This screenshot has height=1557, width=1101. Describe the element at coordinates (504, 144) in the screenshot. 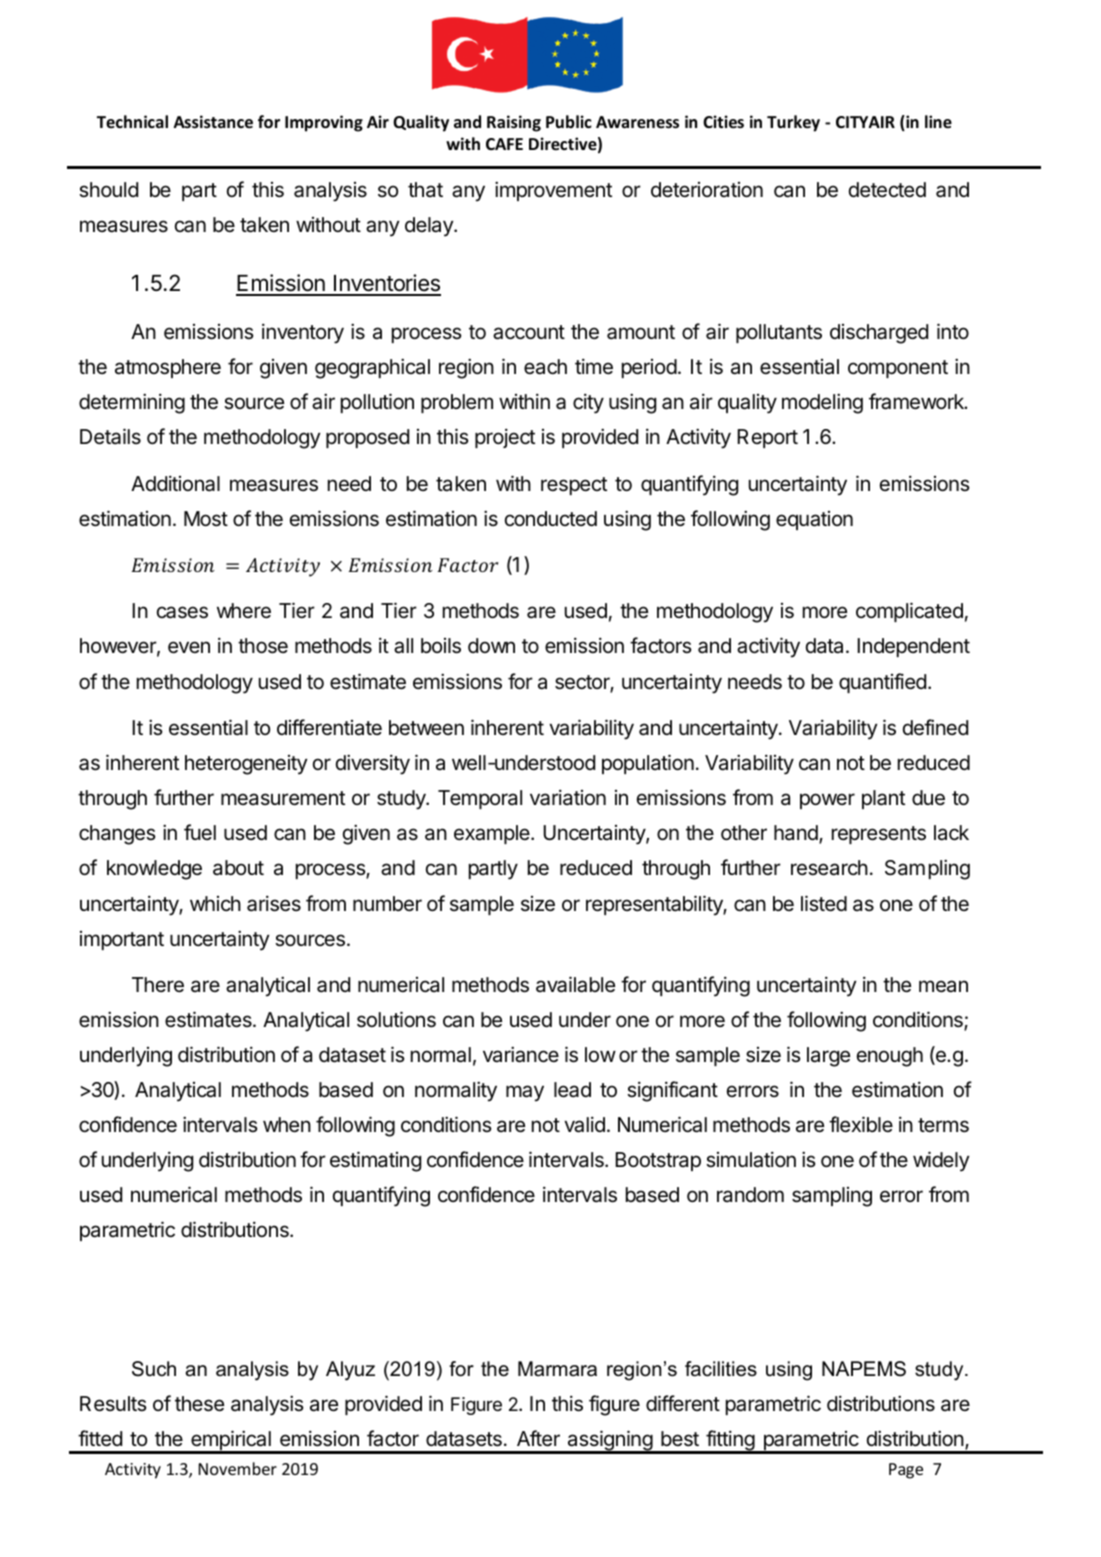

I see `CAFE` at that location.
